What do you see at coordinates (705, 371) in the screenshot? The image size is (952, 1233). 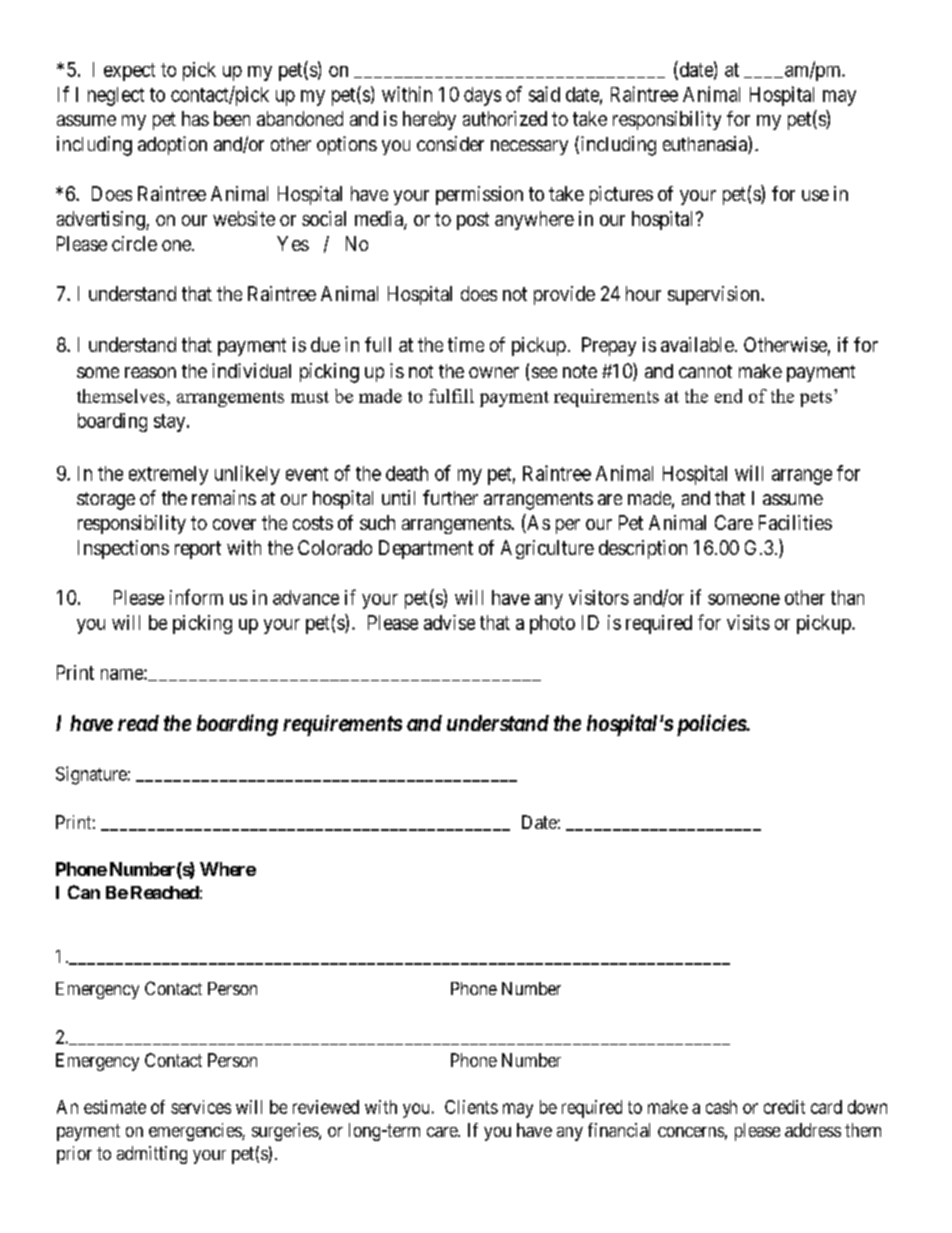 I see `cannot` at bounding box center [705, 371].
